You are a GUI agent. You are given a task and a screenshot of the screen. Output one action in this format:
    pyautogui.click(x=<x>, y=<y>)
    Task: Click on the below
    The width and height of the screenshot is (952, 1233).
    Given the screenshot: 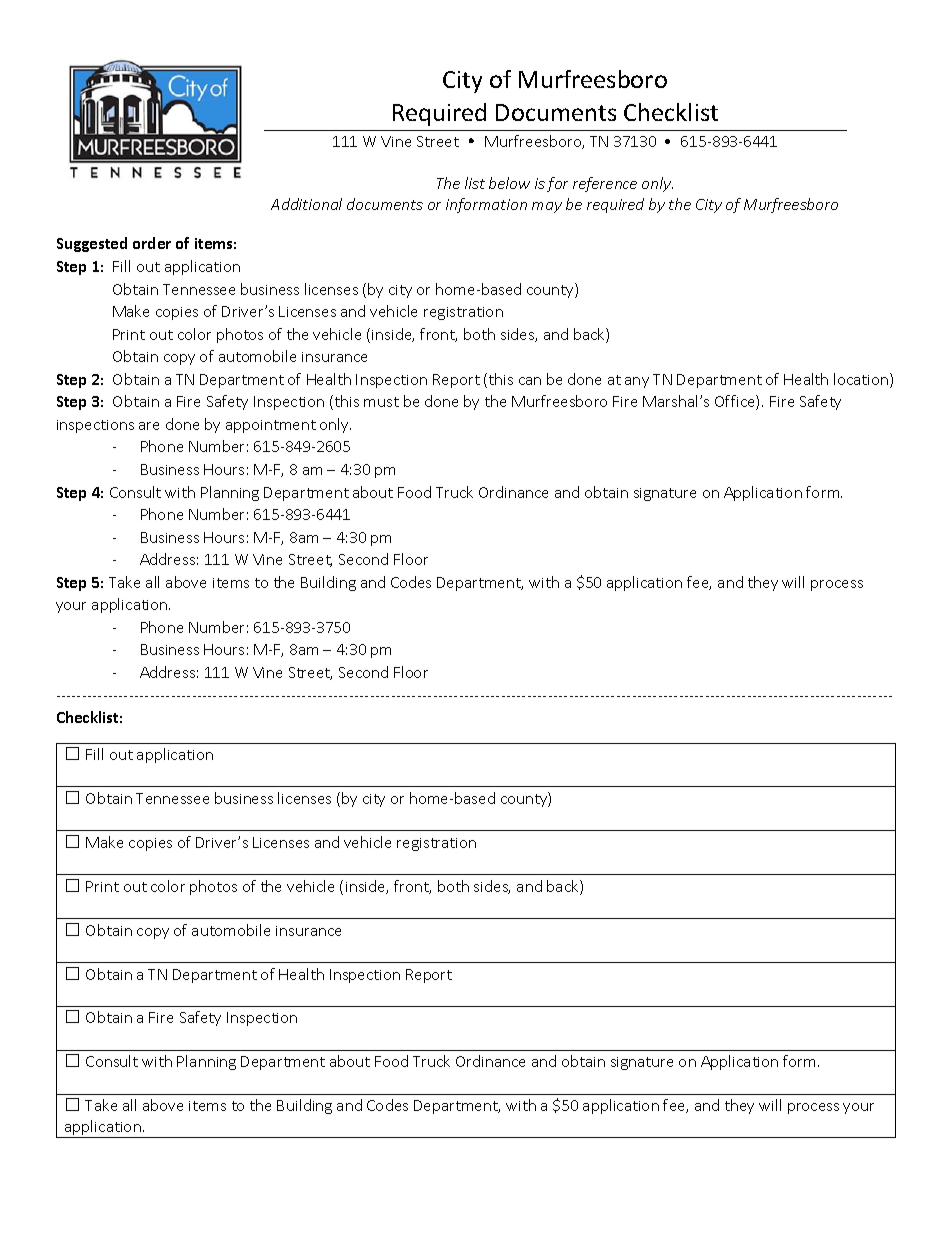 What is the action you would take?
    pyautogui.click(x=509, y=183)
